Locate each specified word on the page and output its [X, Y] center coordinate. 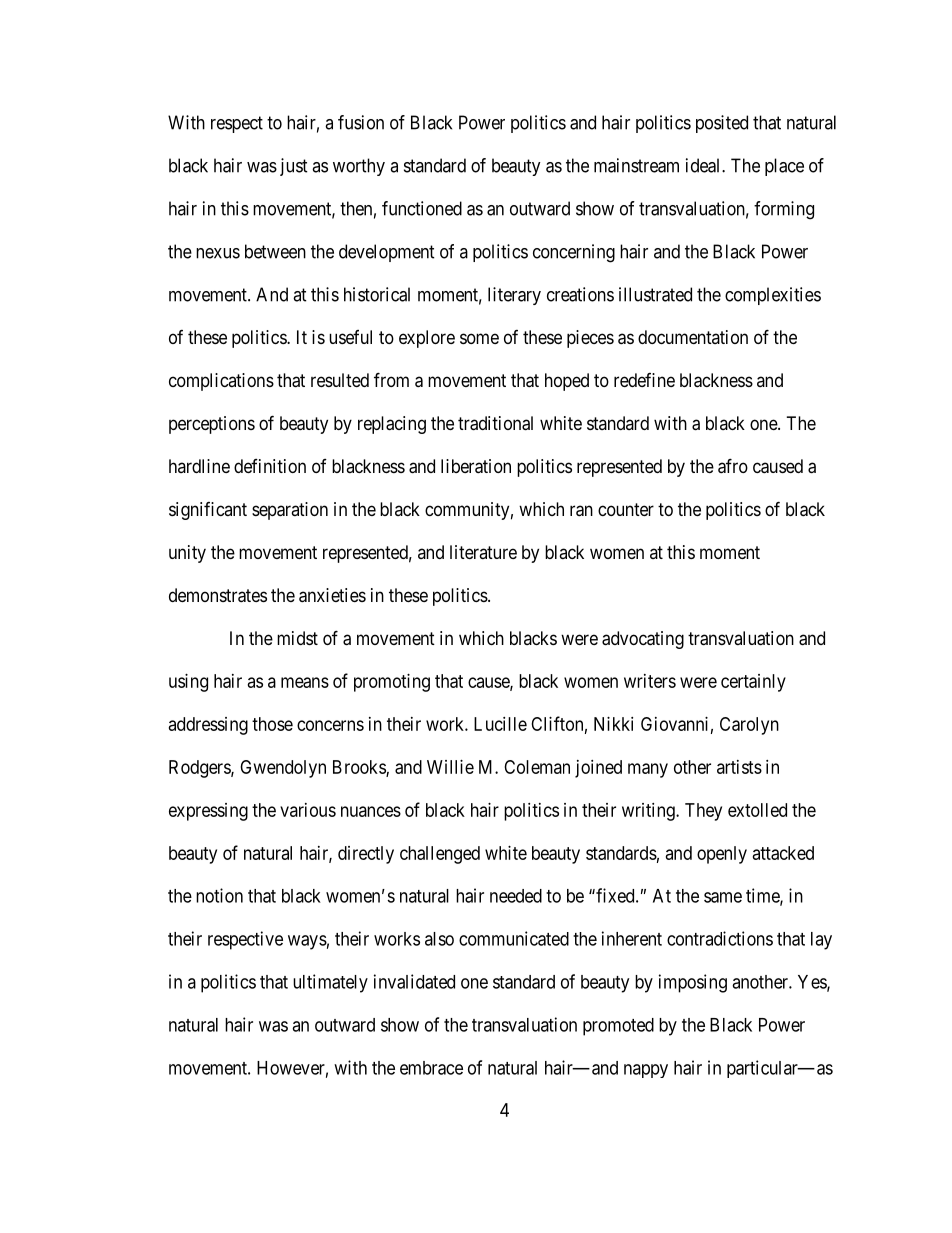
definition [270, 466]
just [294, 167]
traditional [495, 423]
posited [722, 124]
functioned [422, 208]
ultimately [330, 983]
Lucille [500, 724]
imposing [693, 983]
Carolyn [749, 726]
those [272, 724]
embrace [431, 1068]
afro [733, 466]
